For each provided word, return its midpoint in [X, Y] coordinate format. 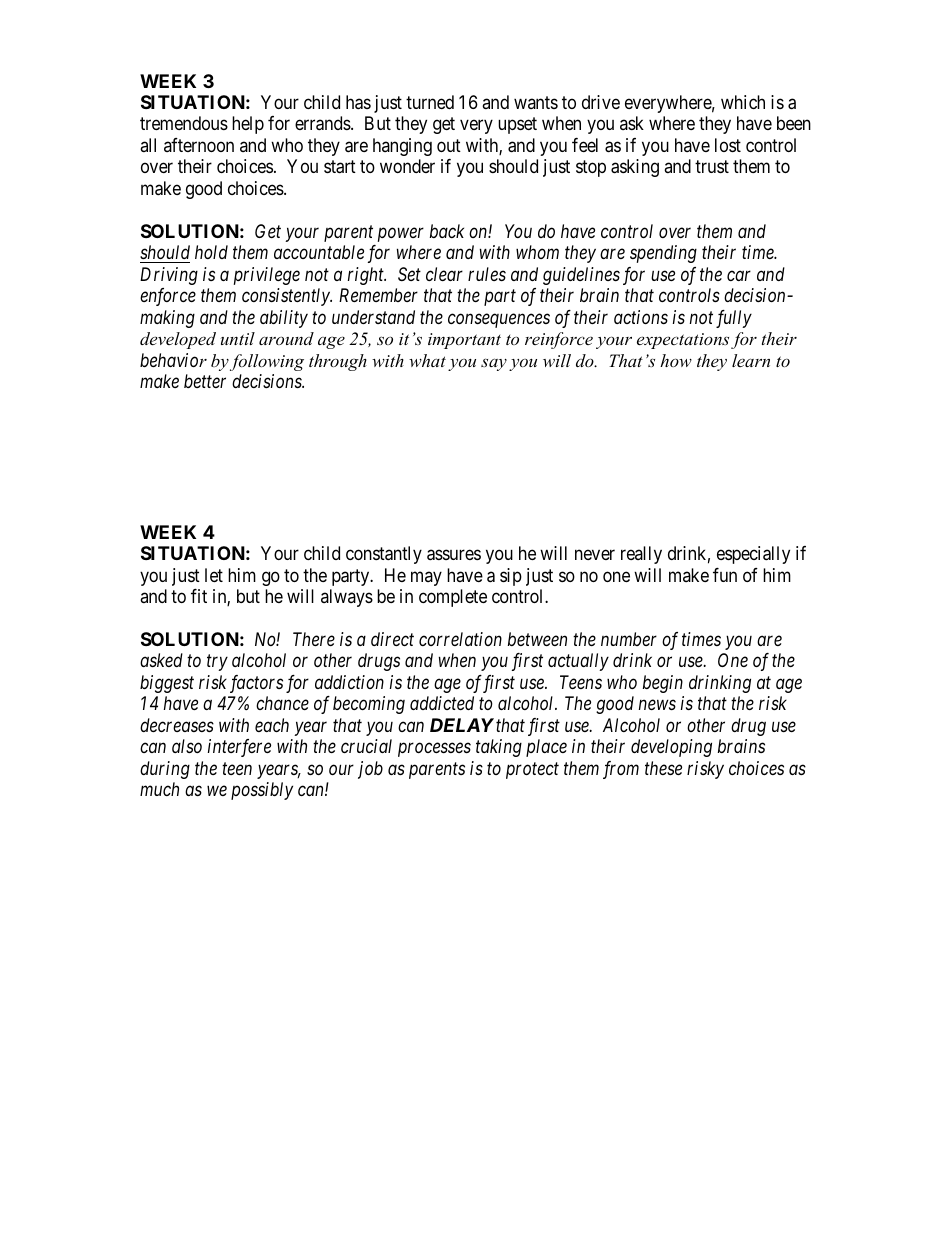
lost [728, 145]
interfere [239, 748]
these [663, 768]
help [248, 125]
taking [499, 748]
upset [517, 126]
